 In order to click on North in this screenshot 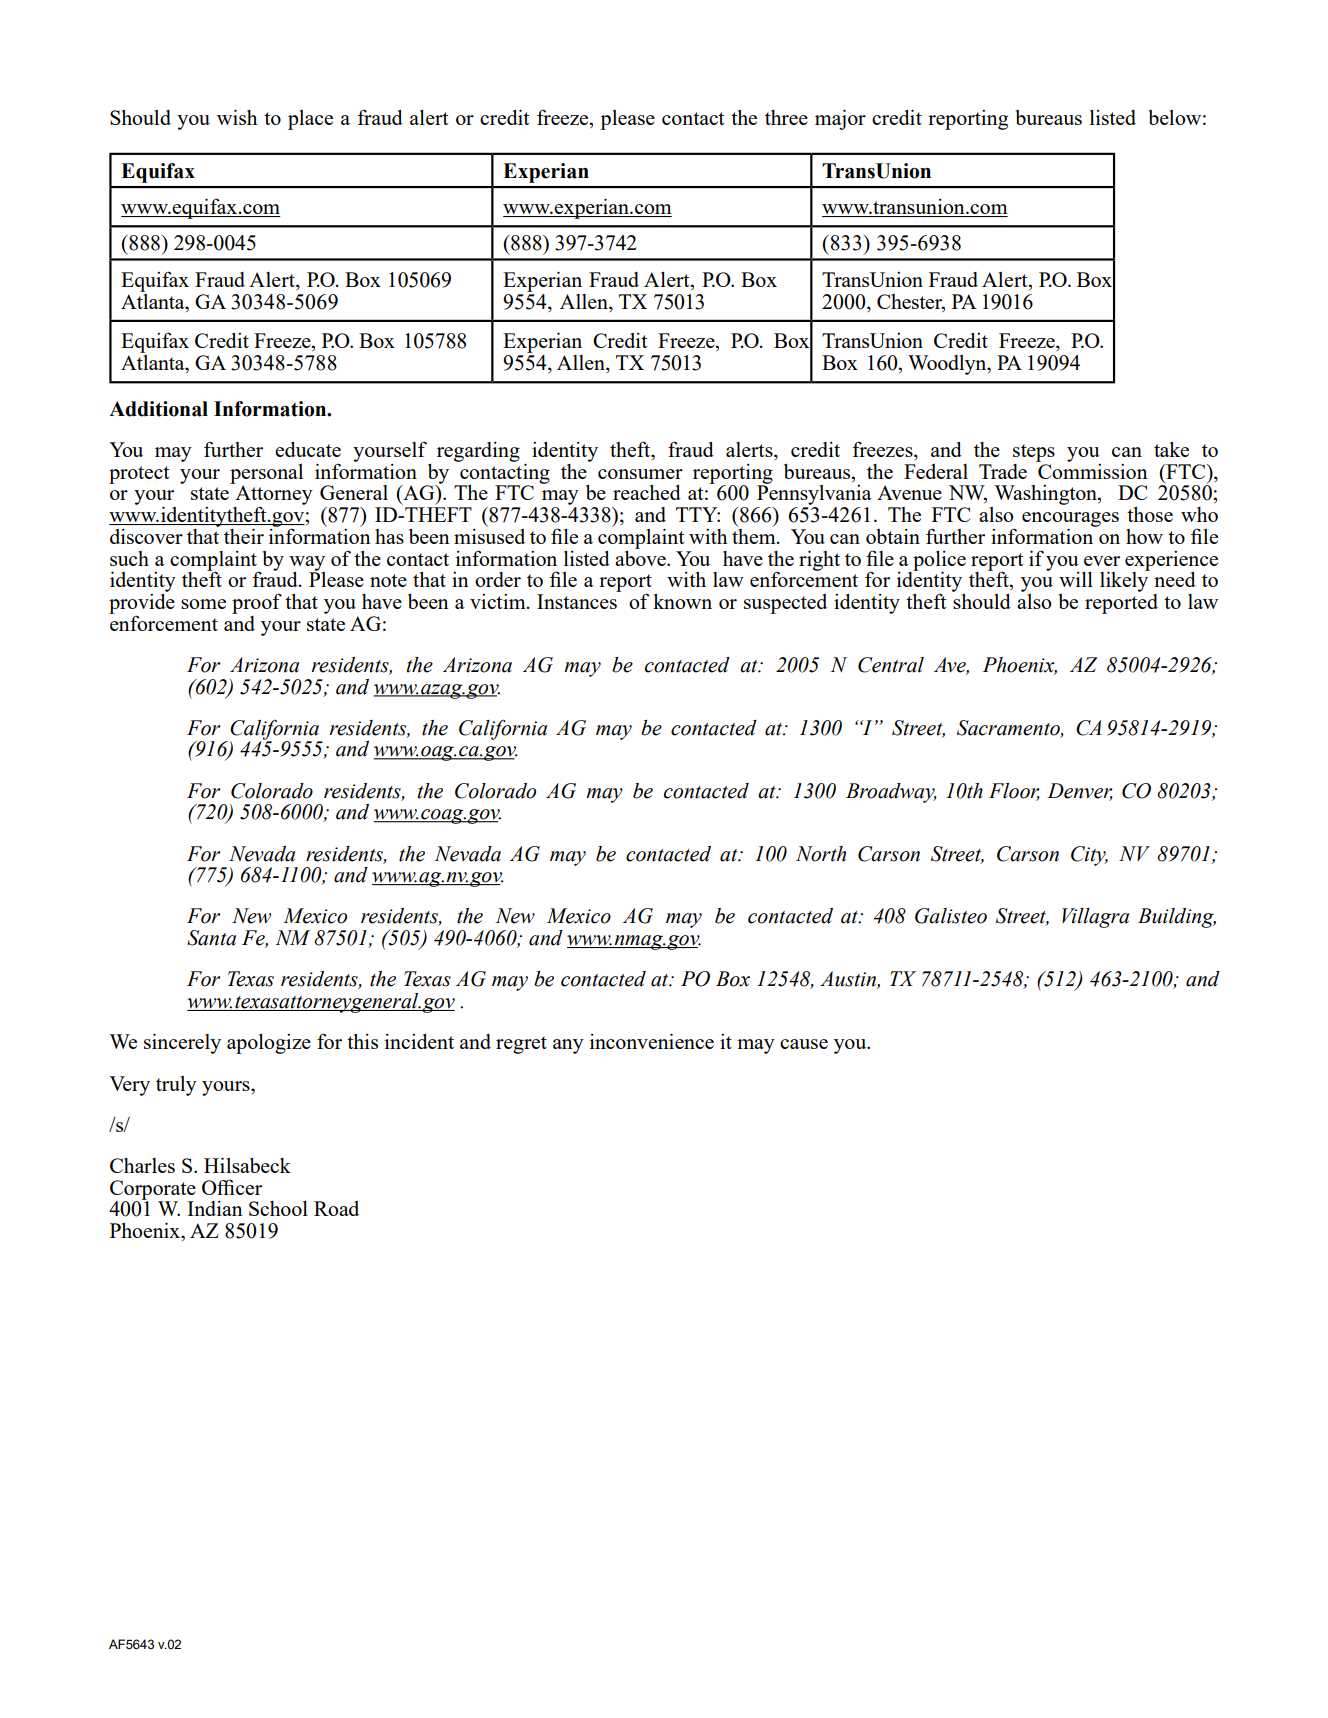, I will do `click(821, 854)`.
